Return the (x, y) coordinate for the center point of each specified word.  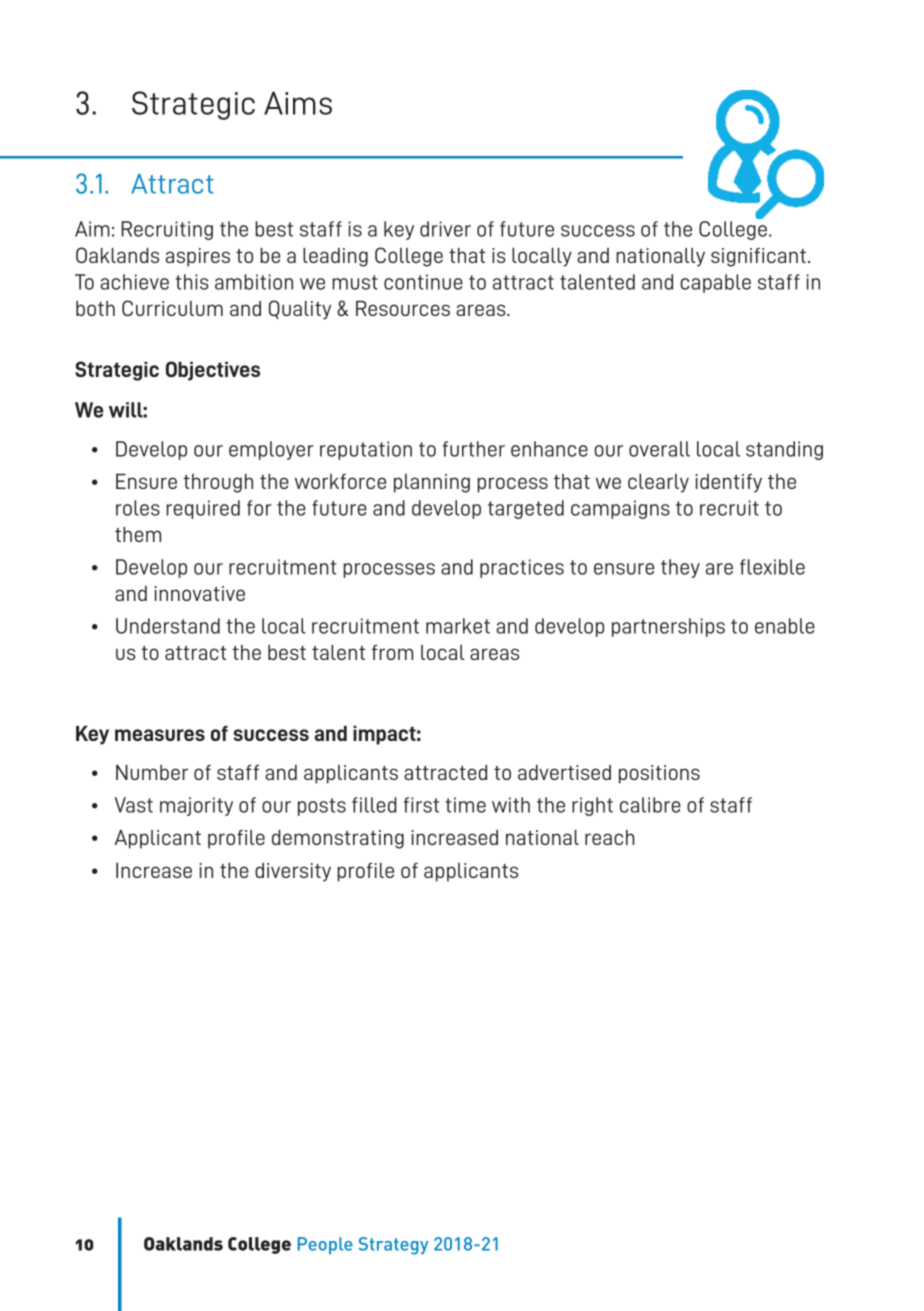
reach (610, 837)
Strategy (394, 1246)
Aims (298, 103)
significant (758, 257)
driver (445, 229)
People (325, 1245)
